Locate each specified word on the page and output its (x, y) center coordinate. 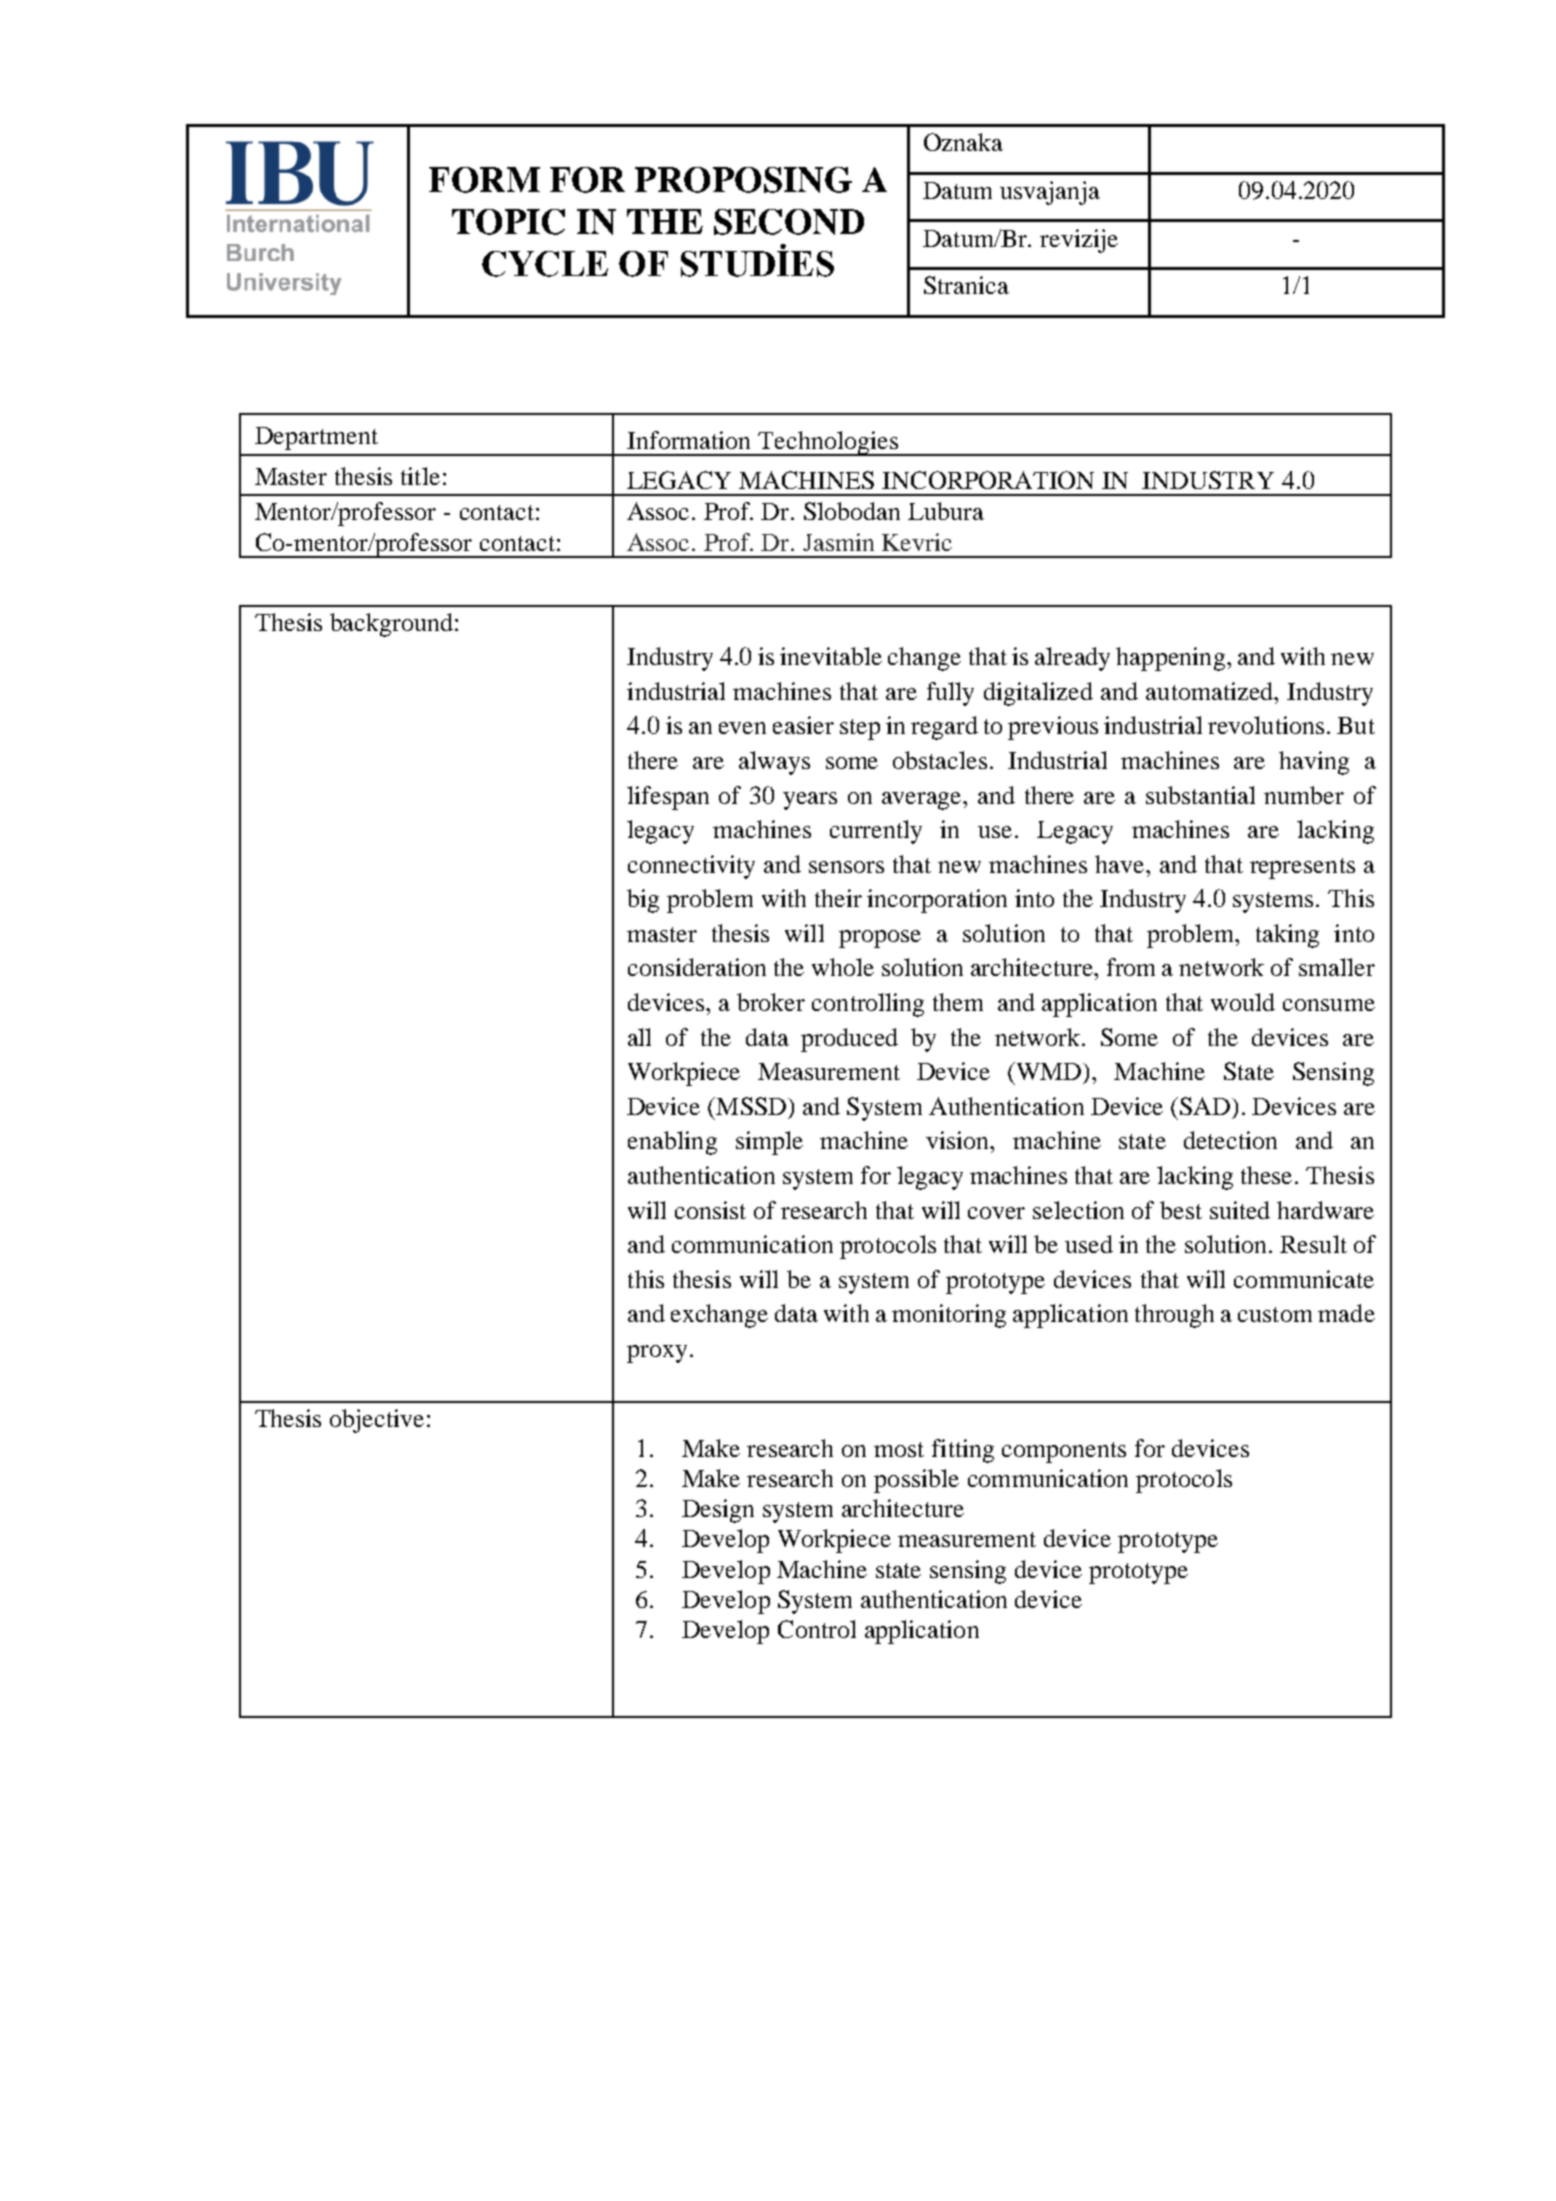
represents (1302, 868)
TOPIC (508, 222)
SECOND (789, 222)
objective (377, 1421)
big (643, 901)
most (899, 1449)
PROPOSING (743, 180)
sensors (846, 867)
